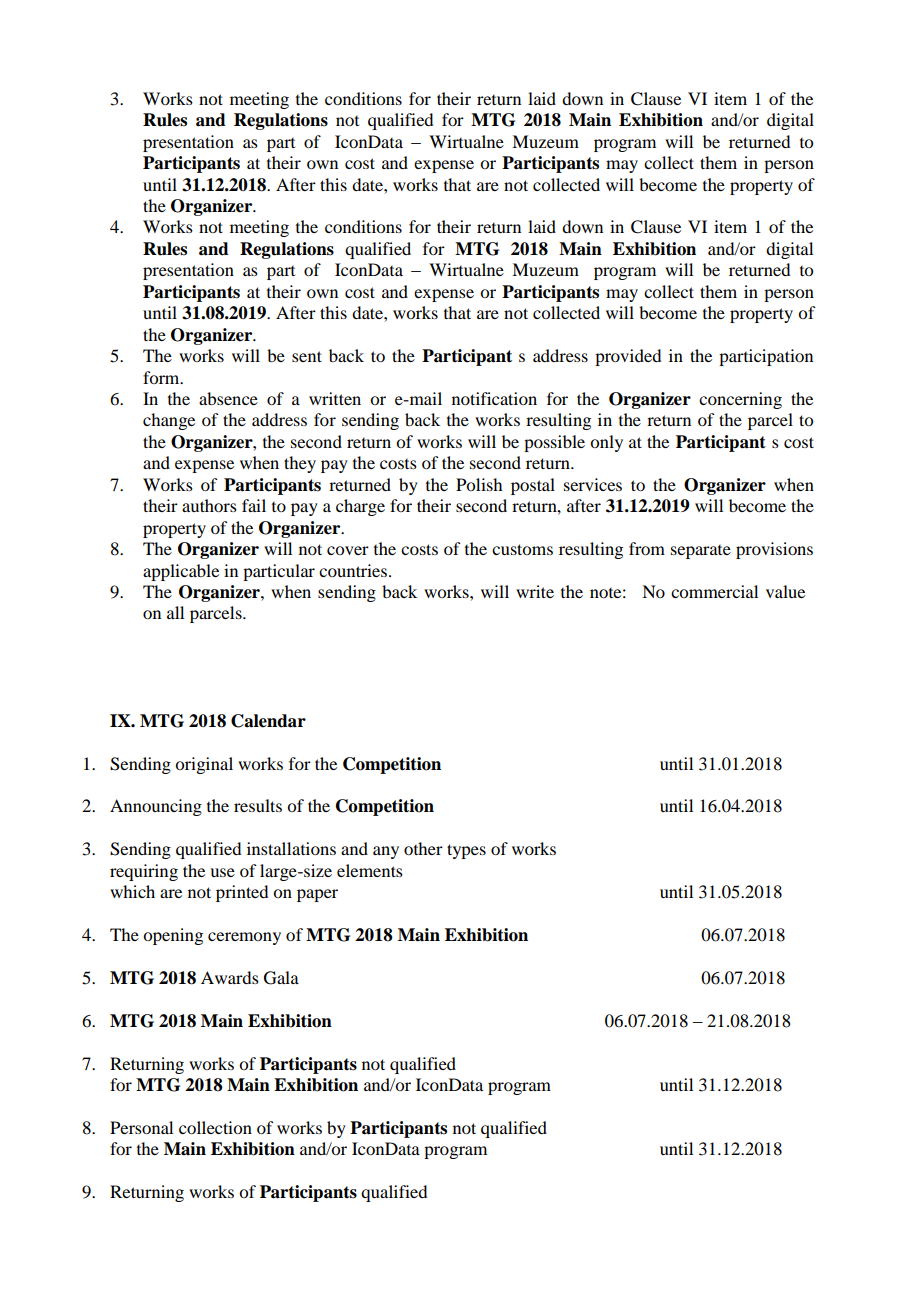  Describe the element at coordinates (479, 484) in the screenshot. I see `Polish` at that location.
